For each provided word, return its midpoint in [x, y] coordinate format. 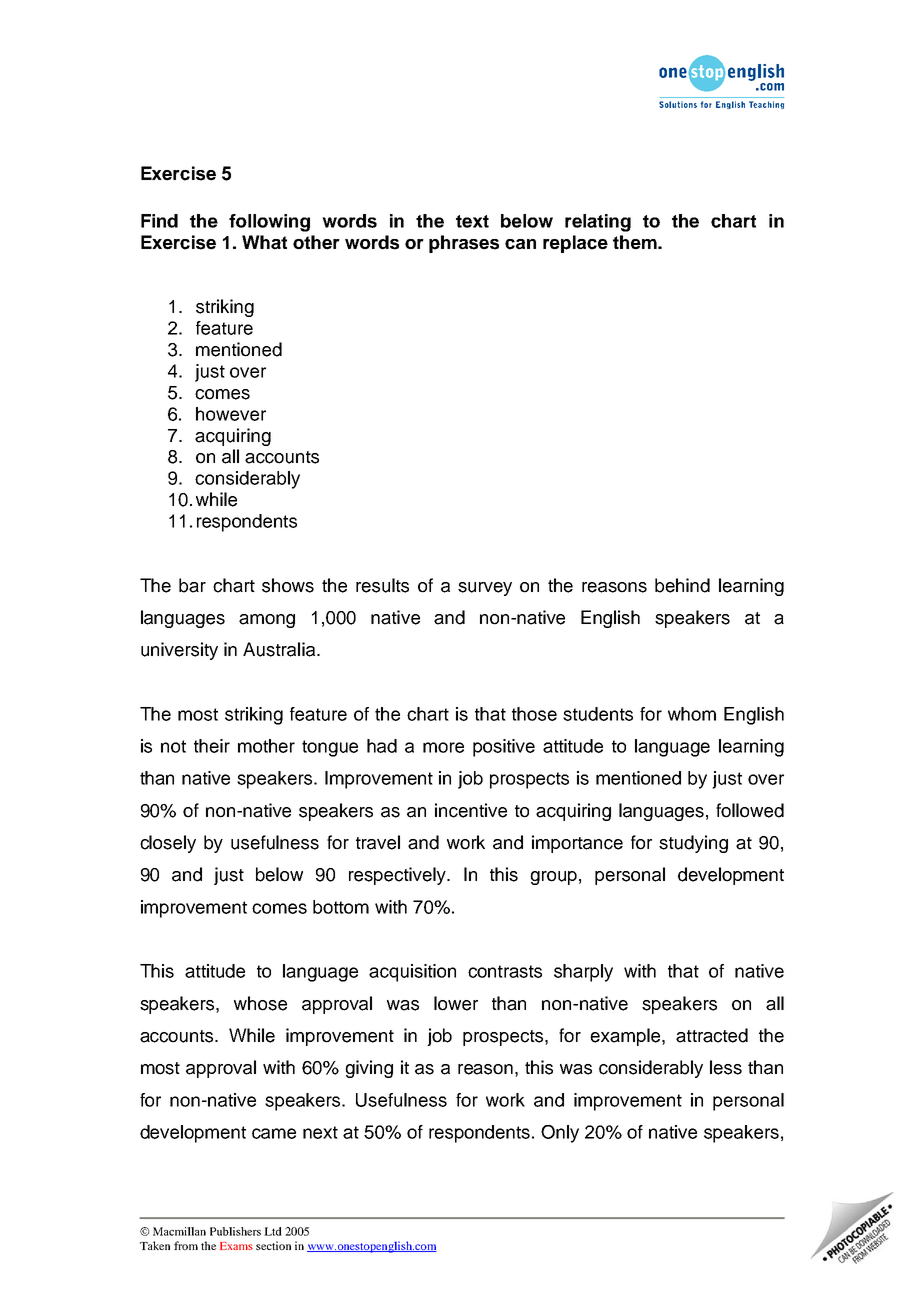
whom [692, 714]
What [264, 242]
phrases [464, 244]
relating [598, 223]
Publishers [235, 1231]
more [443, 747]
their [212, 746]
